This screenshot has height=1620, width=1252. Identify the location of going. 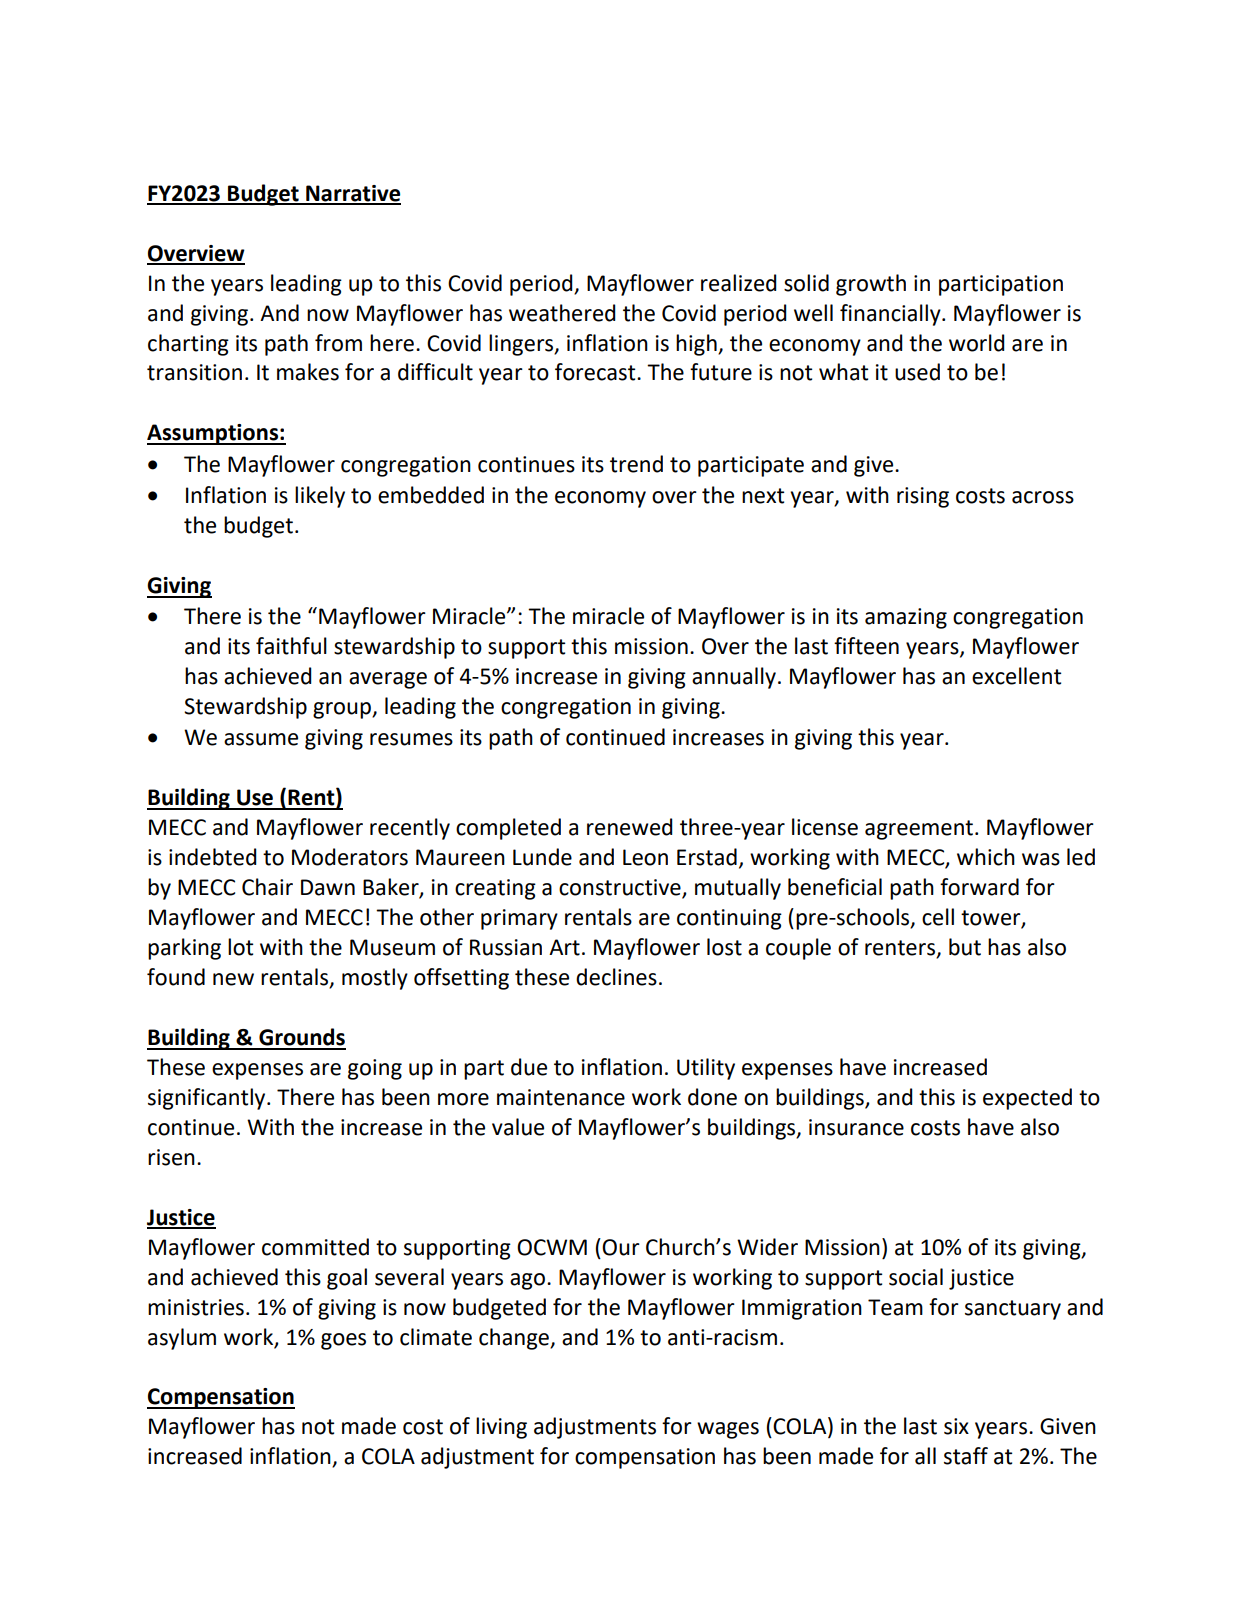
(375, 1069).
